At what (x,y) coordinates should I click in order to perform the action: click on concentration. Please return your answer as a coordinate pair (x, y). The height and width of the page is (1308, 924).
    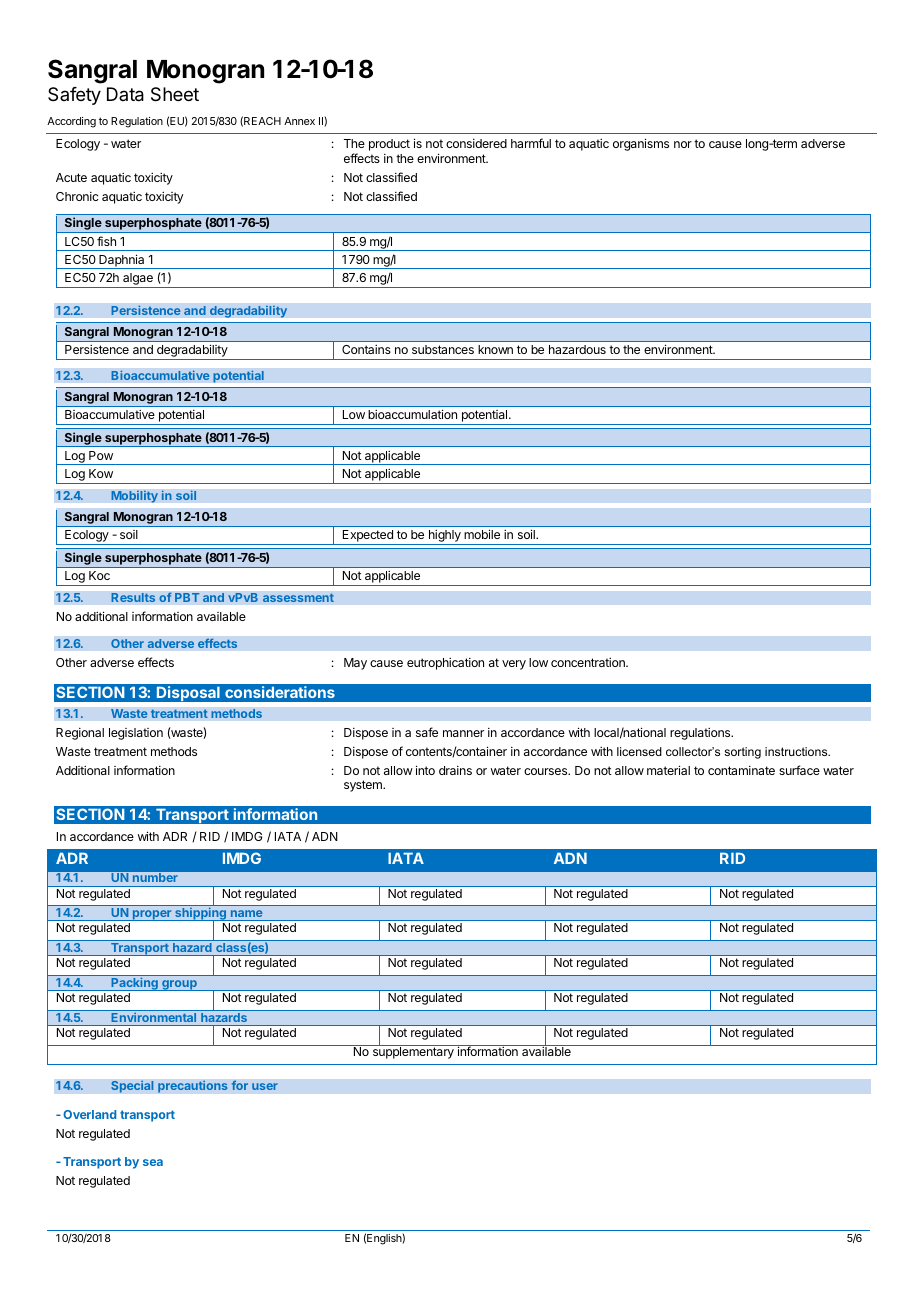
    Looking at the image, I should click on (589, 662).
